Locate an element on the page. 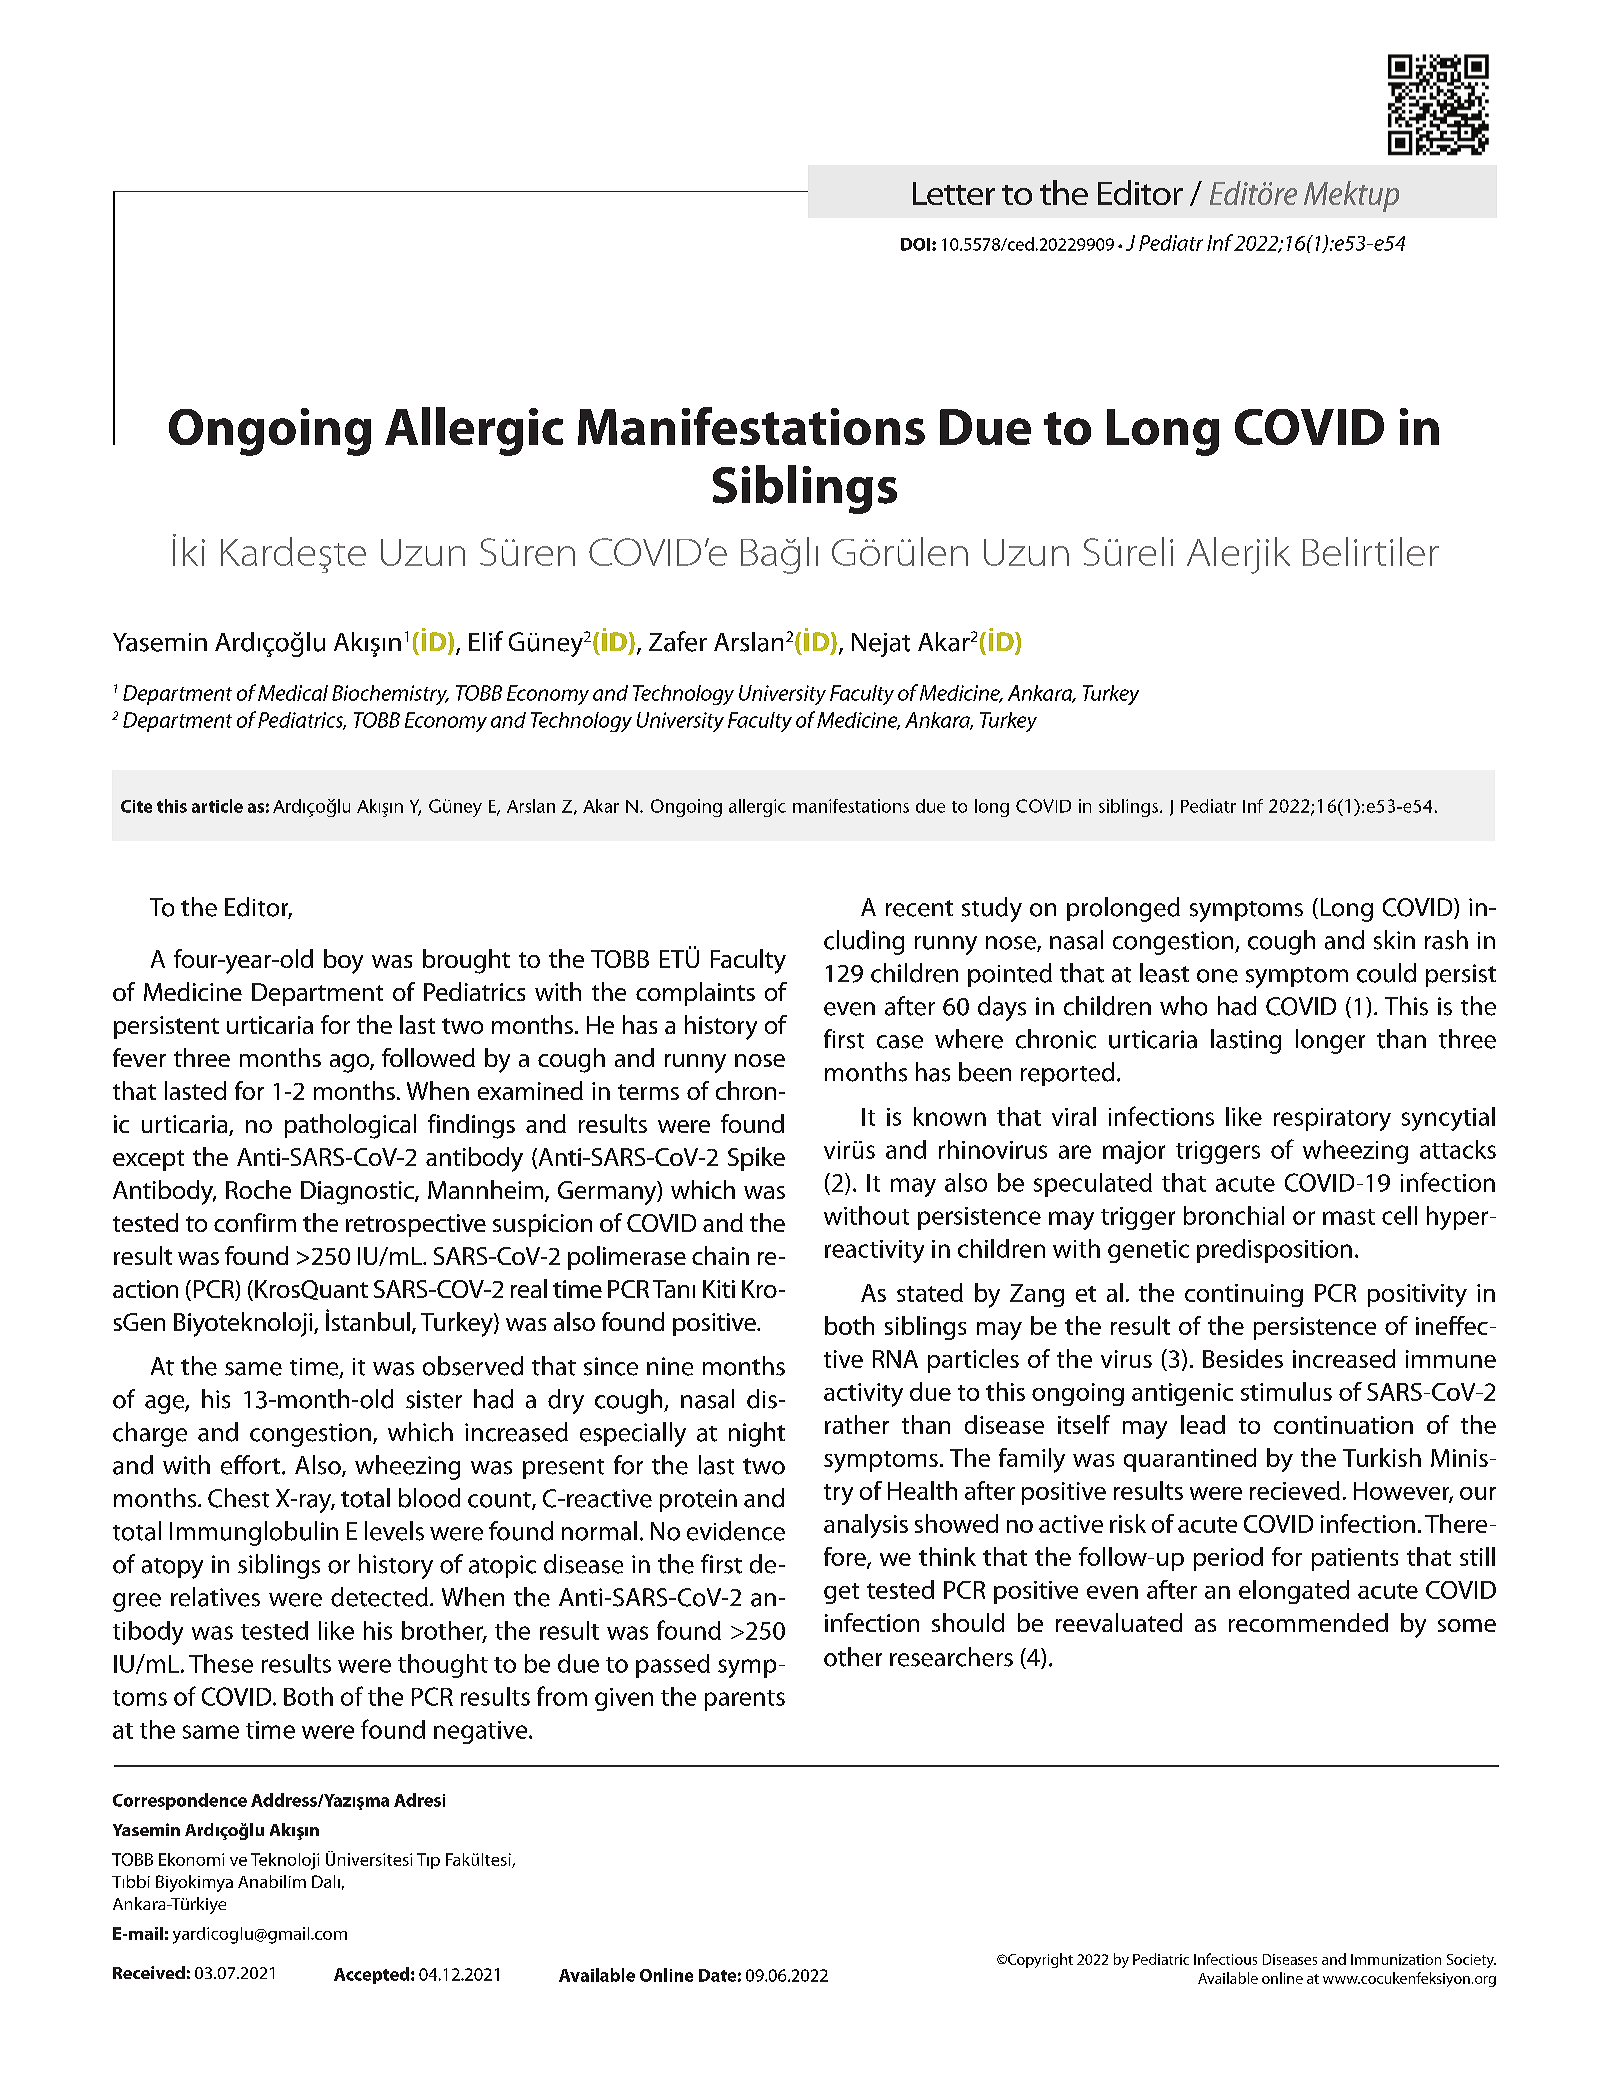 This page has width=1609, height=2096. respiratory is located at coordinates (1332, 1119).
